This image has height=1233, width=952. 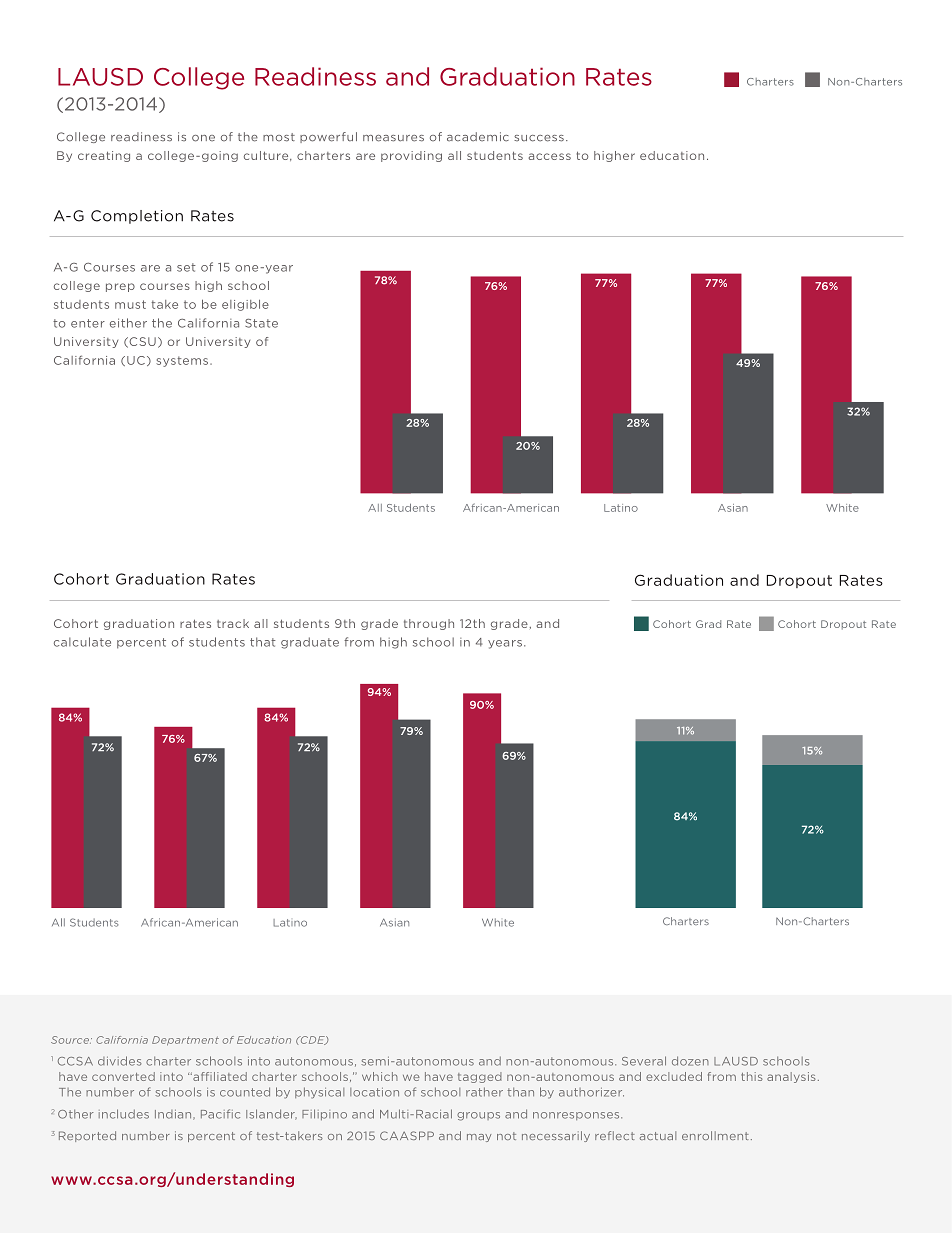 What do you see at coordinates (263, 642) in the image?
I see `that` at bounding box center [263, 642].
